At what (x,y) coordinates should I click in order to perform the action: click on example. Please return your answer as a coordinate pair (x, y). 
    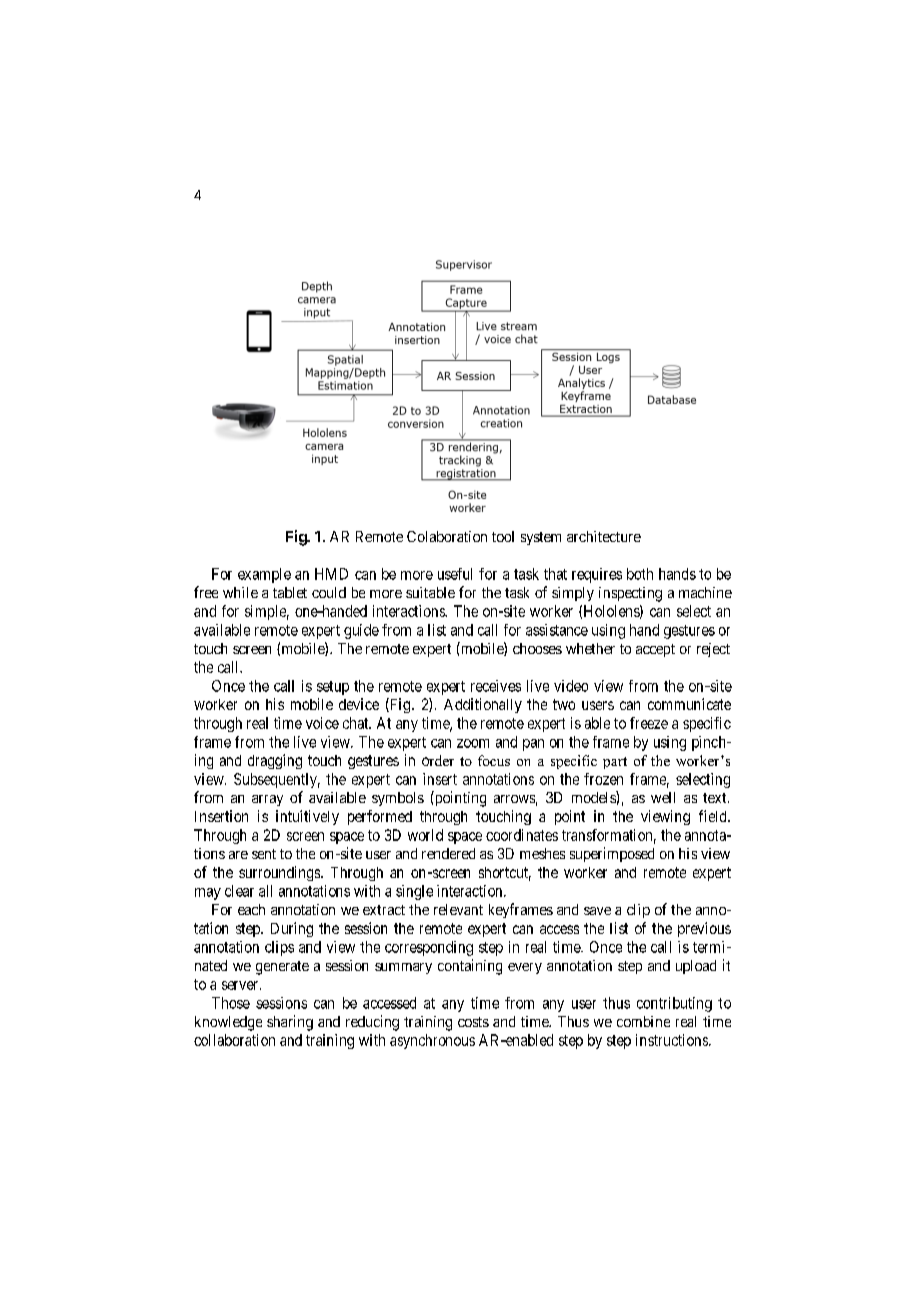
    Looking at the image, I should click on (264, 575).
